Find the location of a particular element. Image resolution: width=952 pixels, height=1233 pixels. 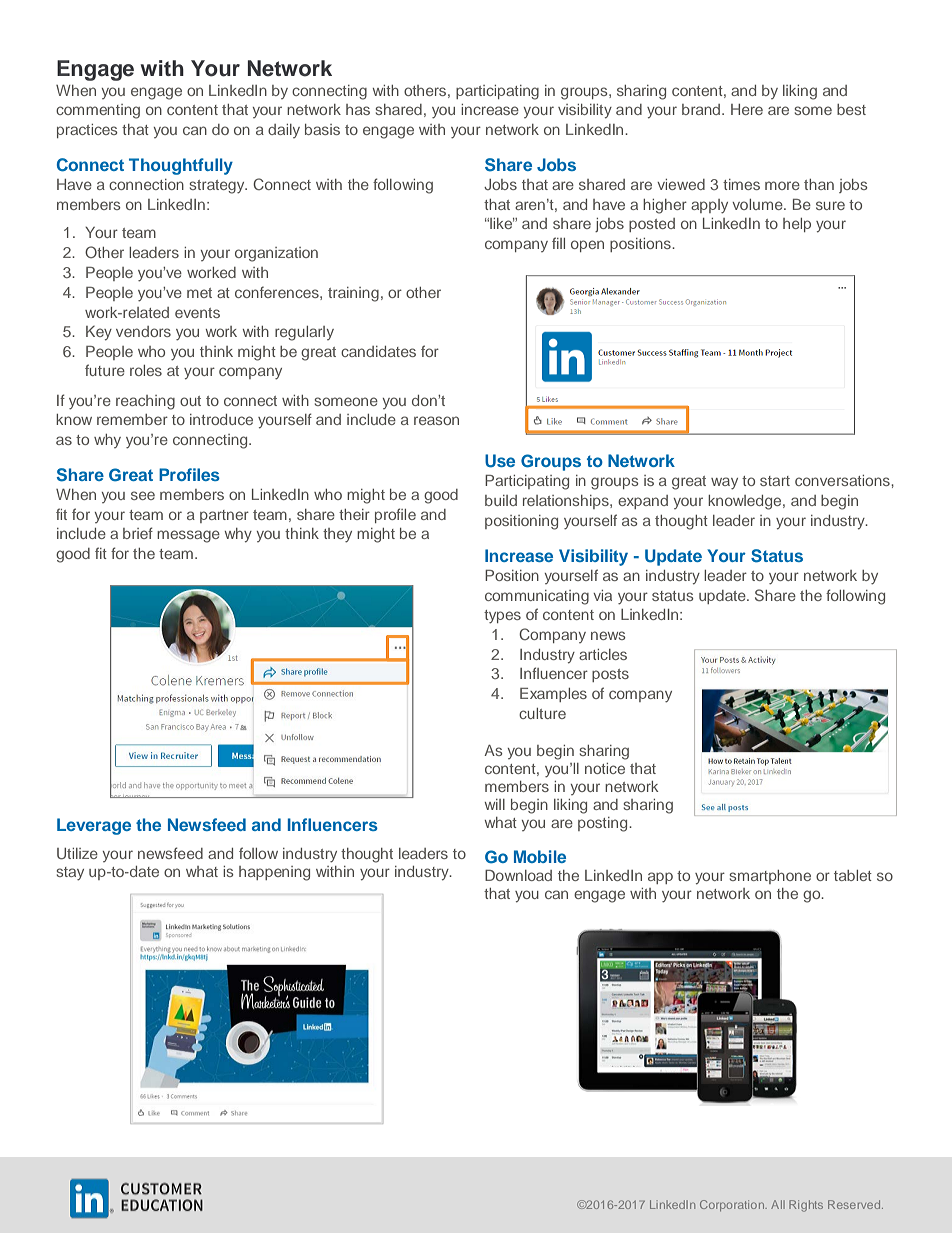

reason is located at coordinates (436, 420).
